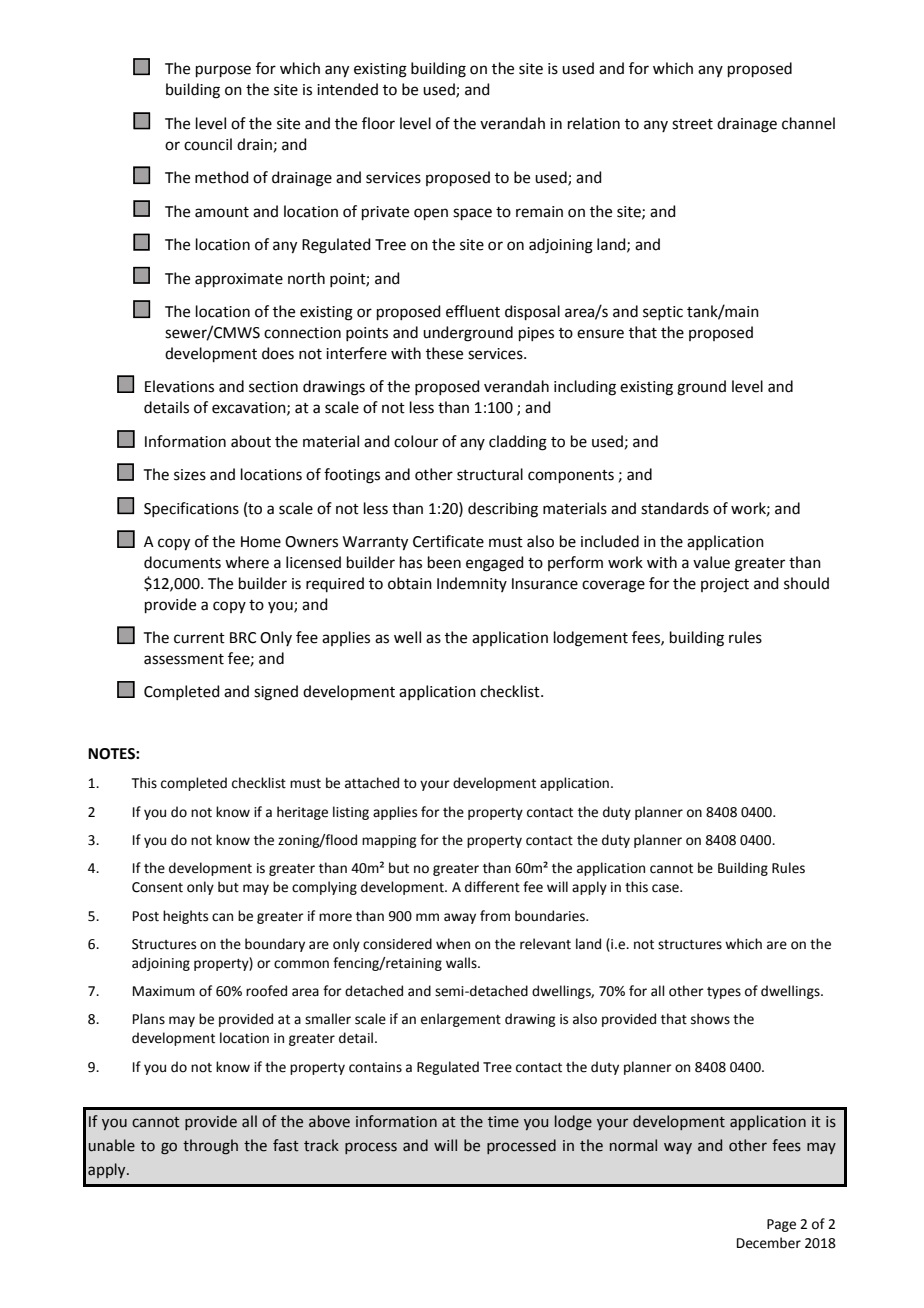 This document has width=924, height=1308. I want to click on standards, so click(675, 508).
